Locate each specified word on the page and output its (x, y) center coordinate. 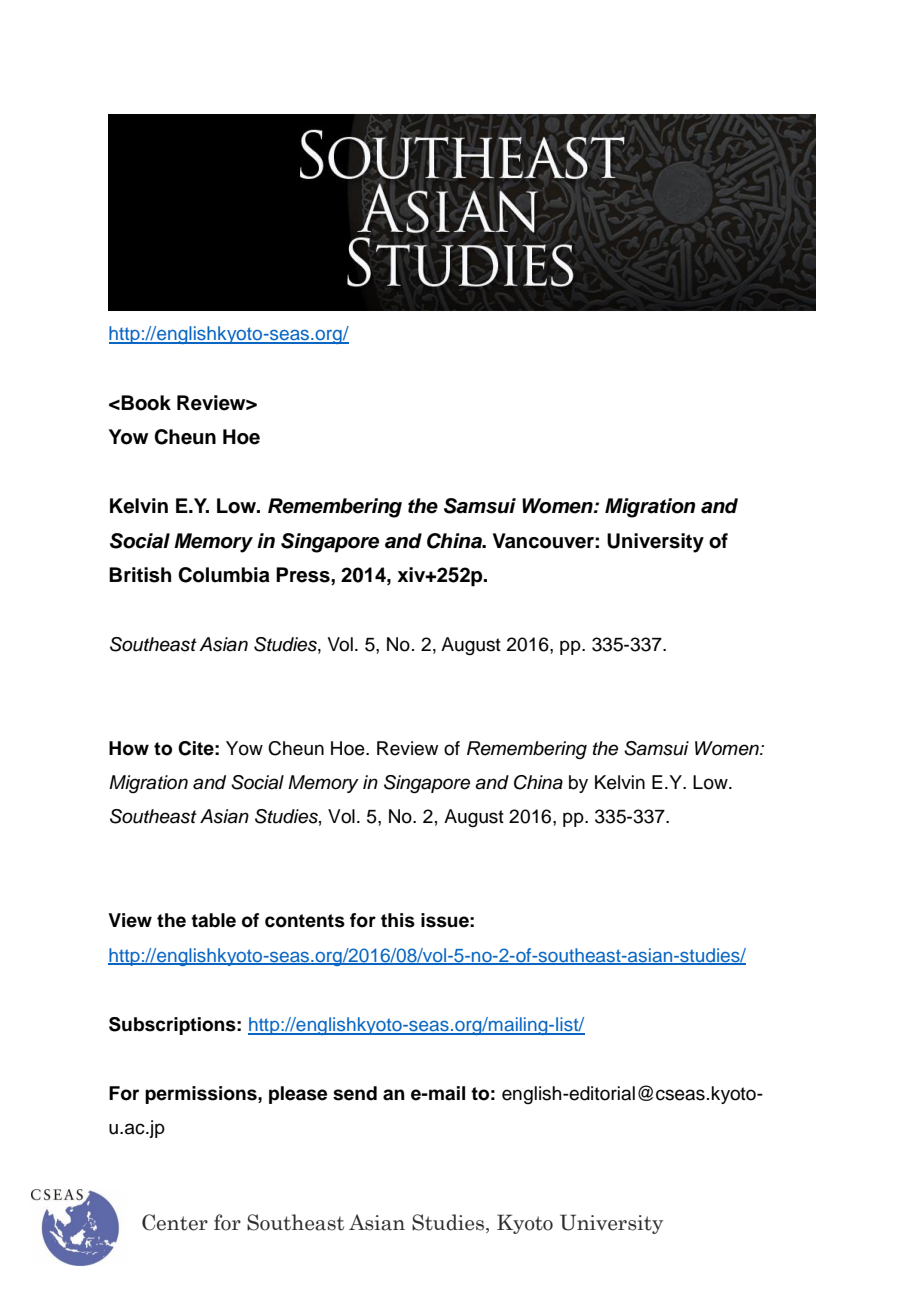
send (355, 1093)
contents (305, 921)
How (129, 748)
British (140, 575)
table (213, 920)
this (398, 920)
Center (175, 1222)
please (298, 1095)
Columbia (224, 575)
